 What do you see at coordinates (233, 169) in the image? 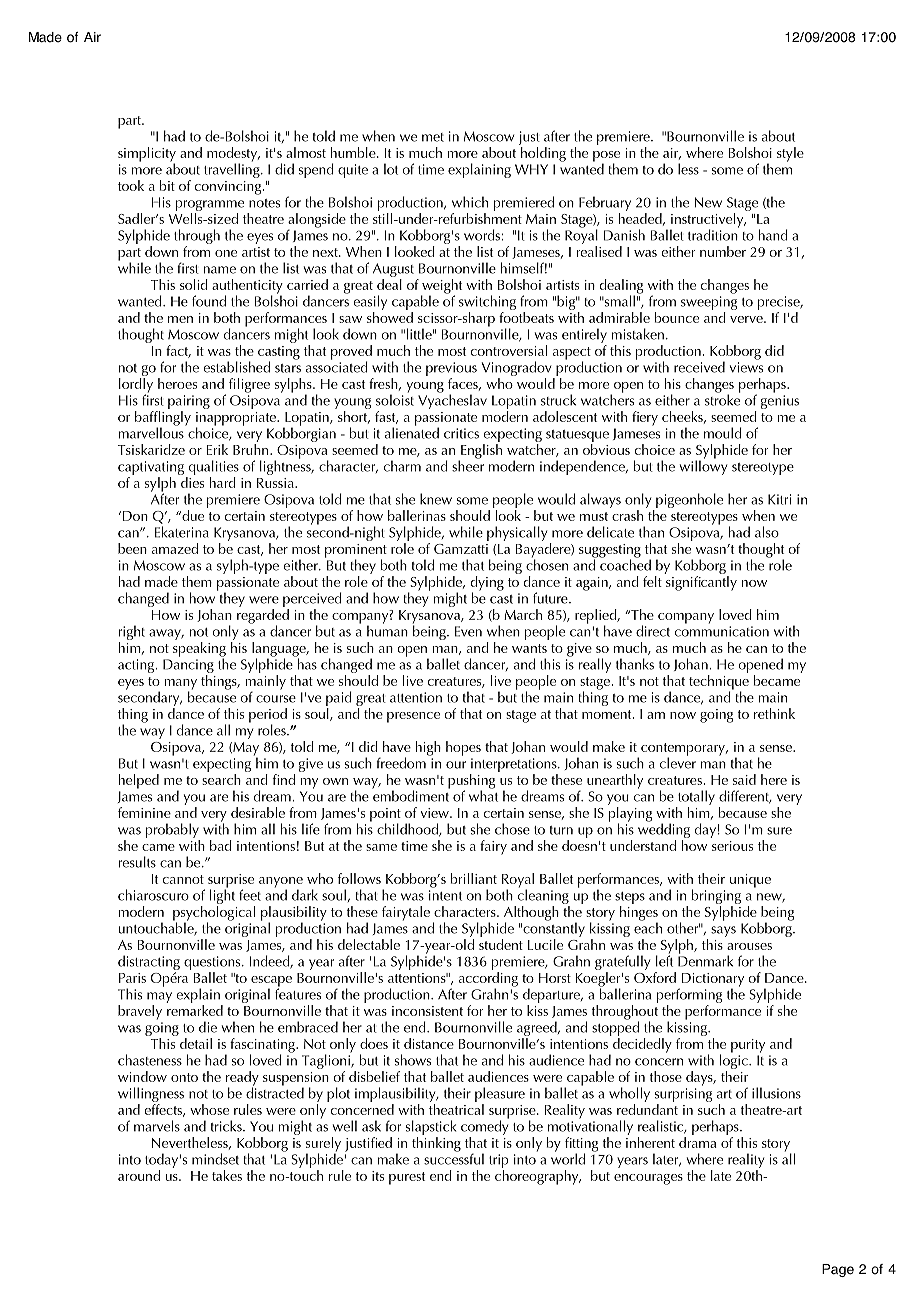
I see `travelling` at bounding box center [233, 169].
